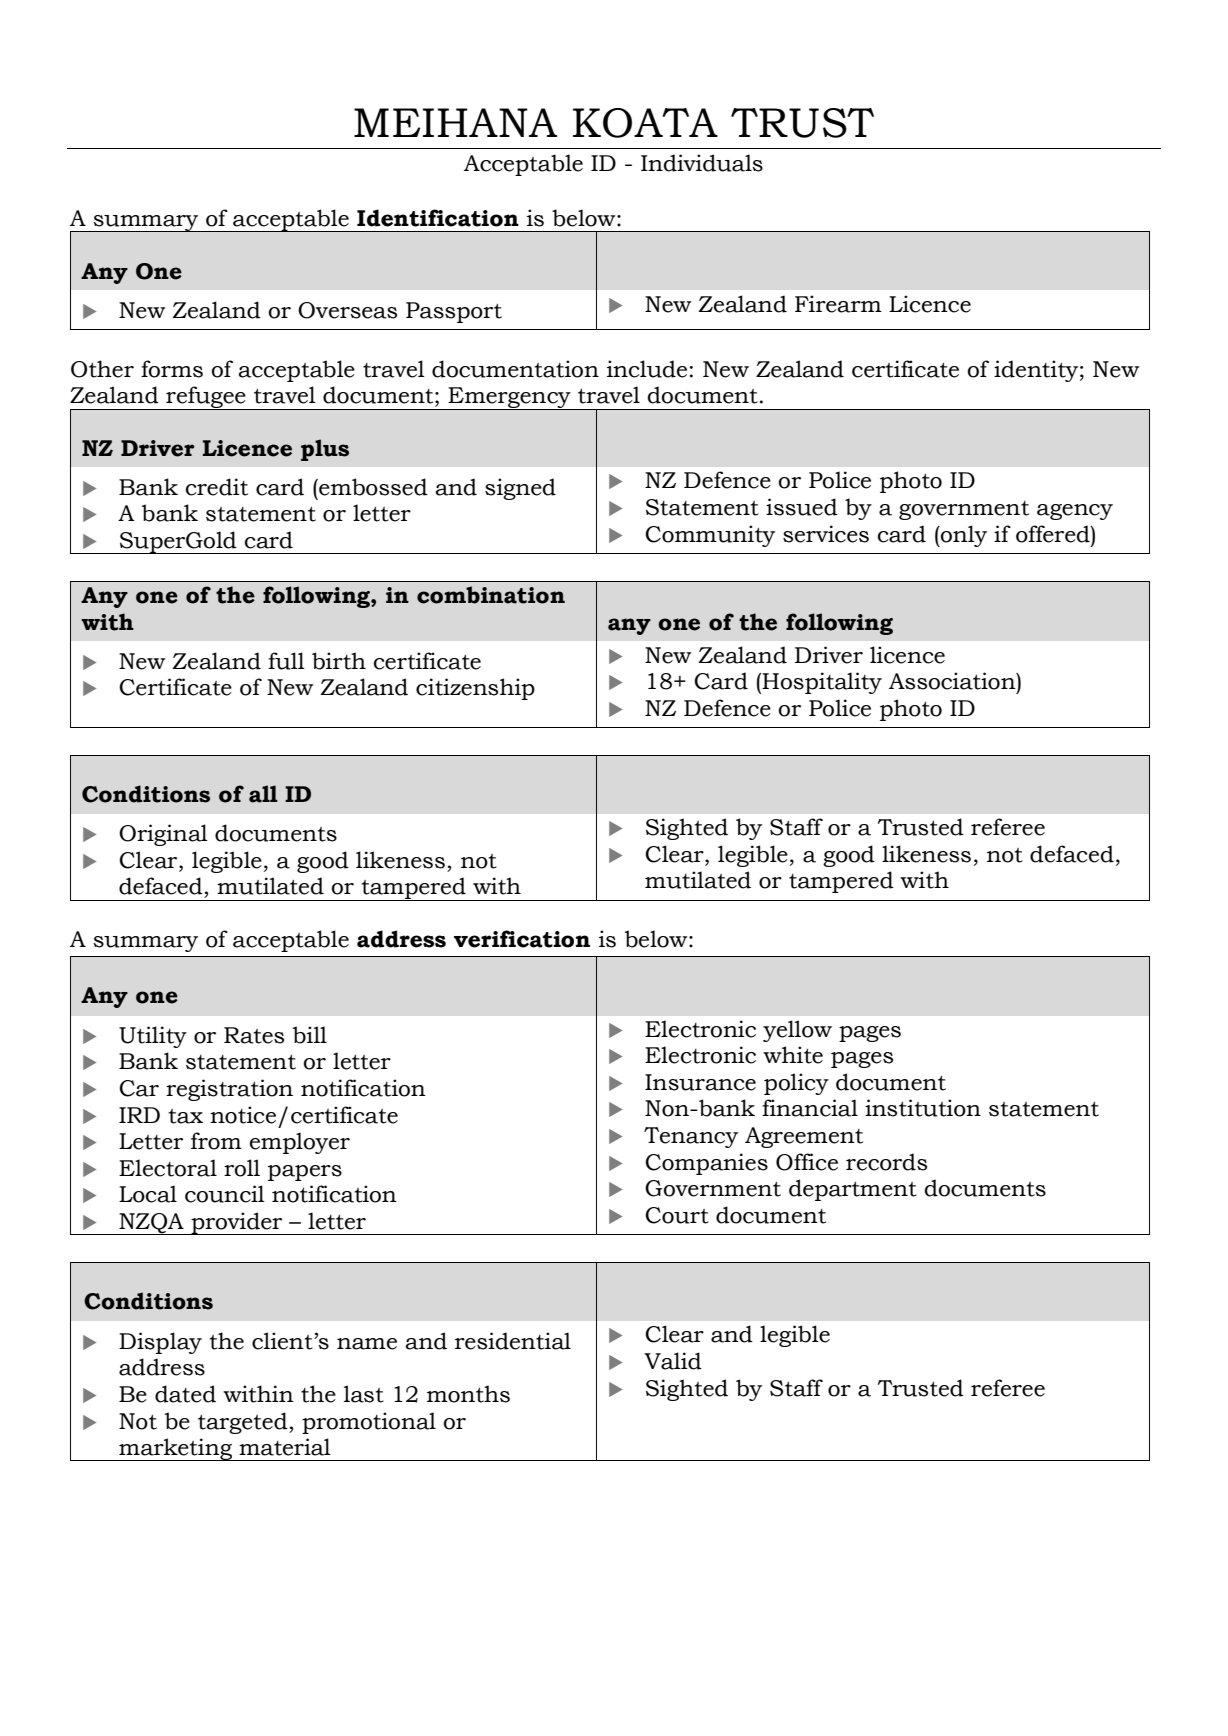 The height and width of the document is (1736, 1228). What do you see at coordinates (673, 1361) in the document?
I see `Valid` at bounding box center [673, 1361].
